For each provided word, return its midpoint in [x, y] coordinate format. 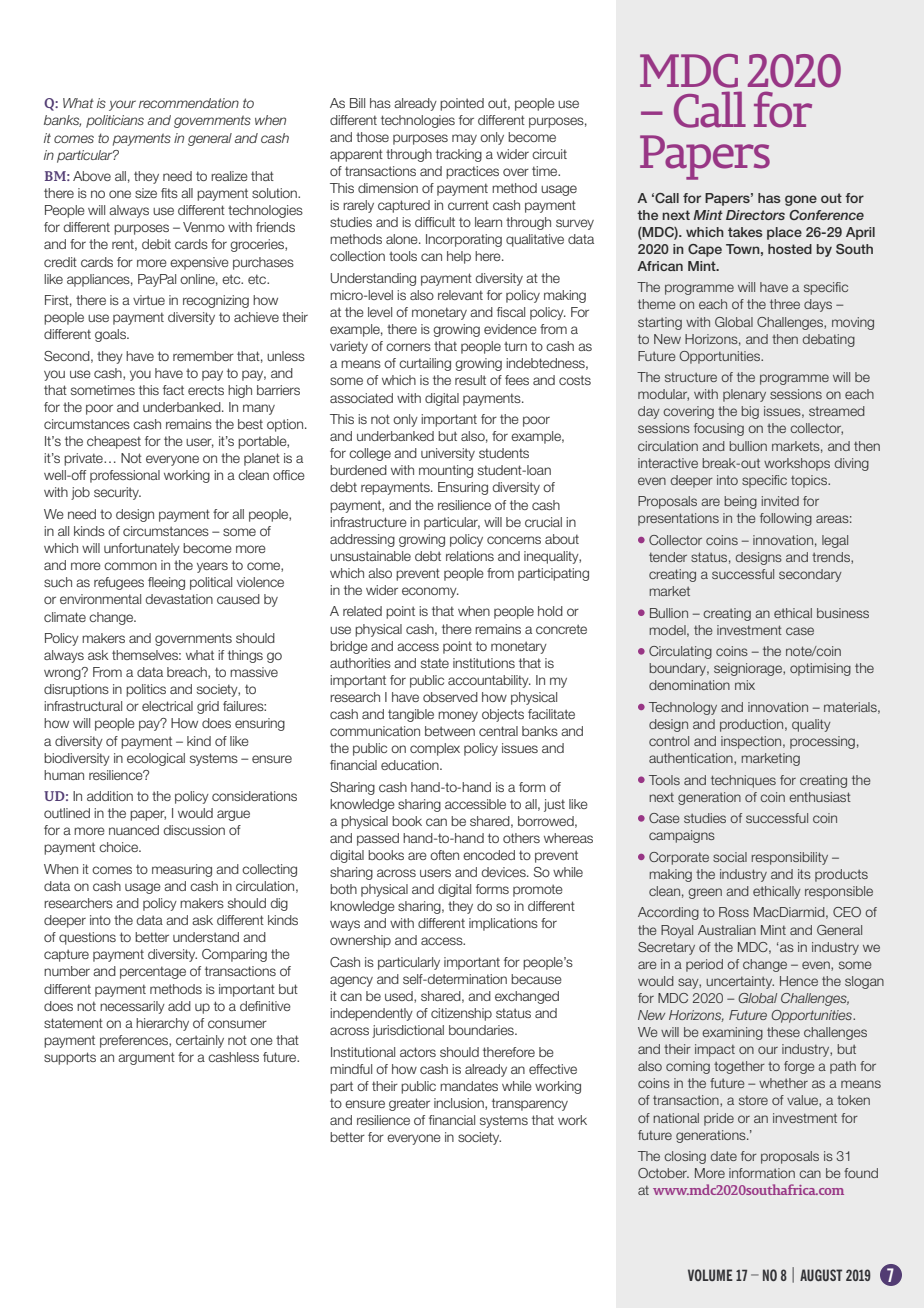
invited [780, 501]
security [117, 493]
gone [801, 200]
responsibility [789, 858]
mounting [446, 471]
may [464, 139]
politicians [115, 121]
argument [146, 1058]
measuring [182, 870]
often [444, 855]
